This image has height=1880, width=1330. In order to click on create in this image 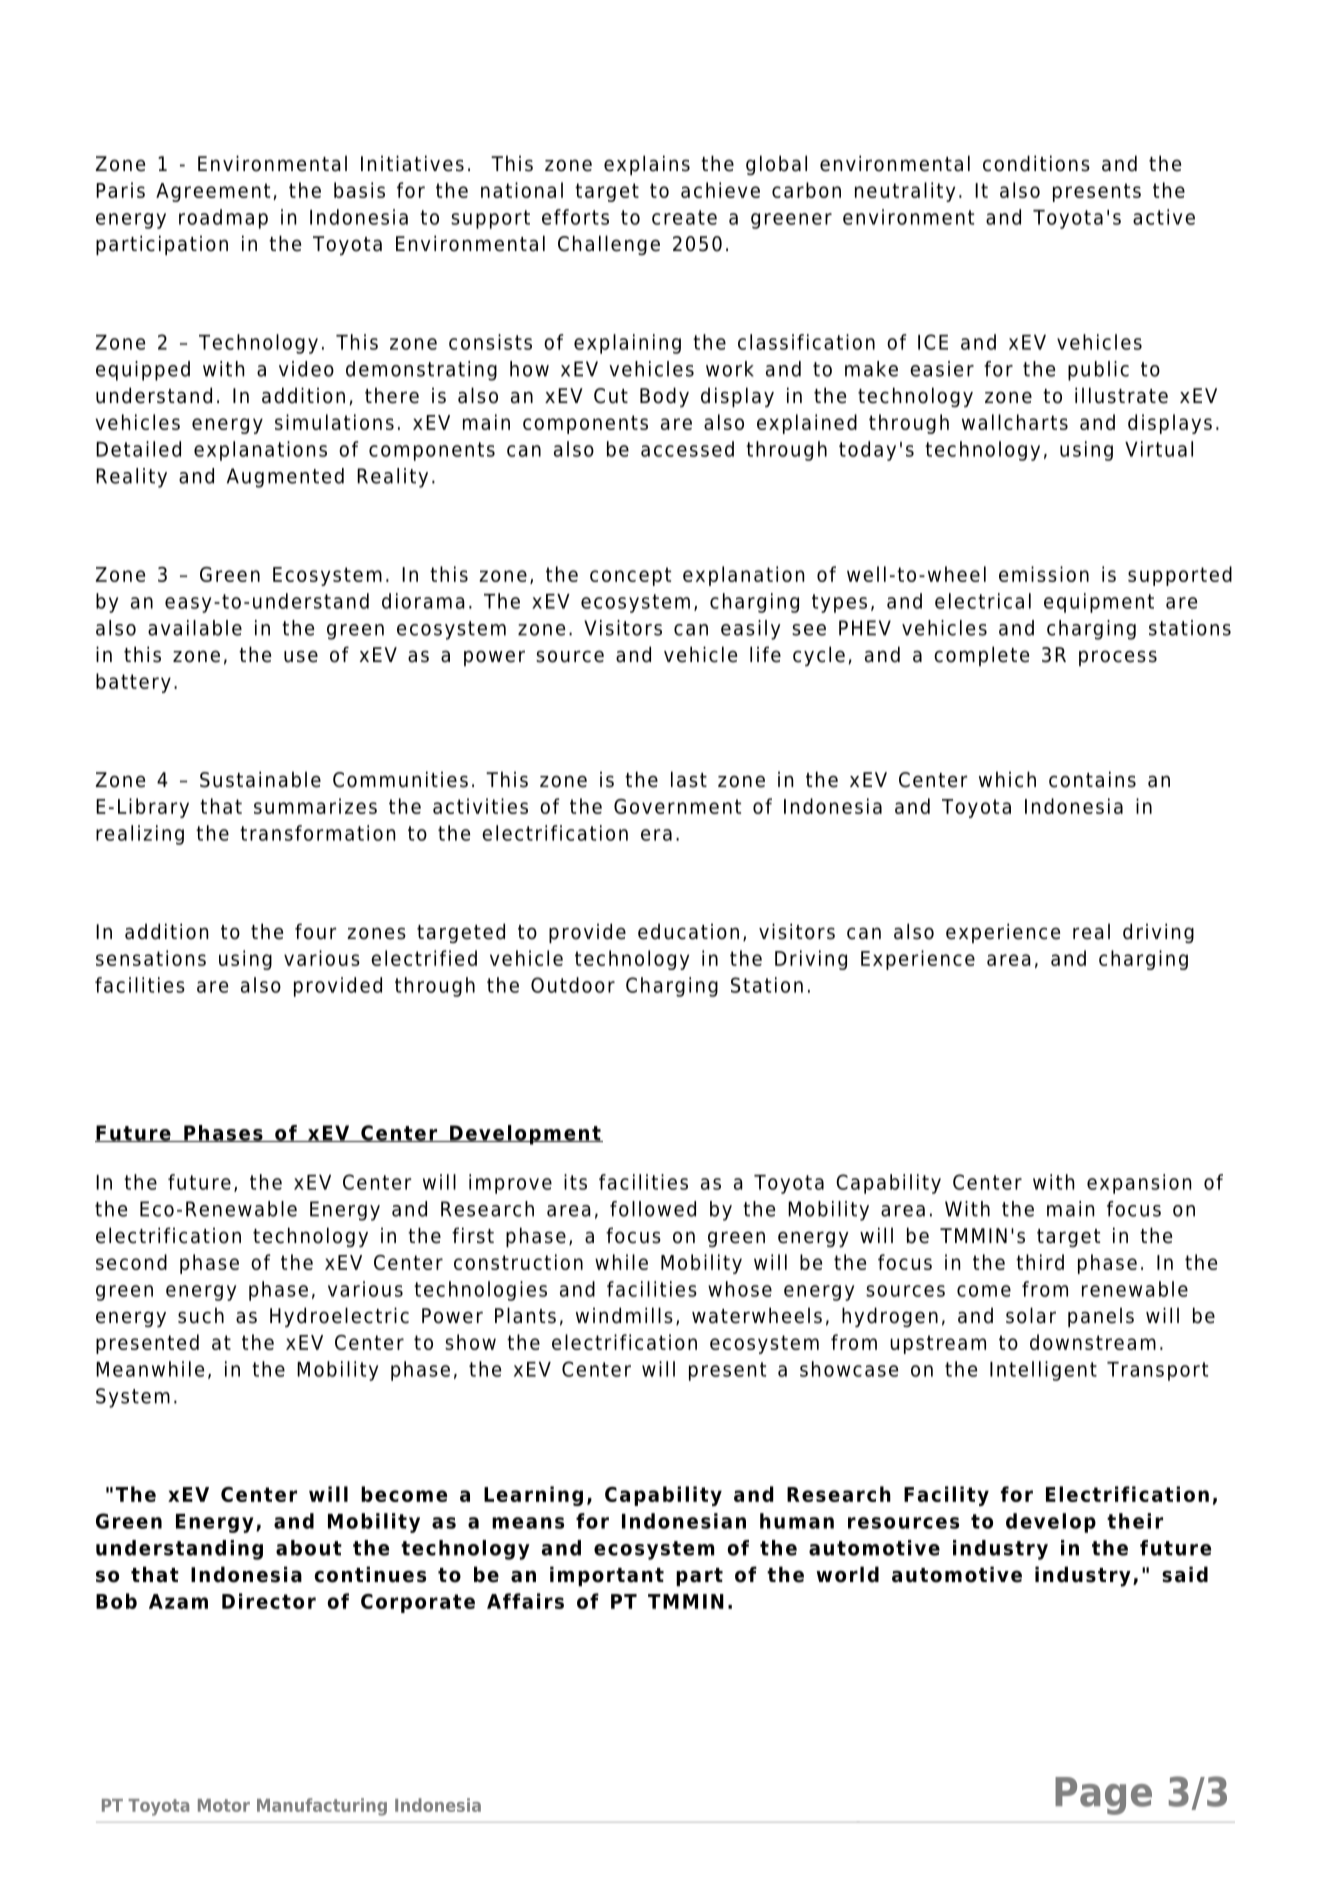, I will do `click(684, 217)`.
